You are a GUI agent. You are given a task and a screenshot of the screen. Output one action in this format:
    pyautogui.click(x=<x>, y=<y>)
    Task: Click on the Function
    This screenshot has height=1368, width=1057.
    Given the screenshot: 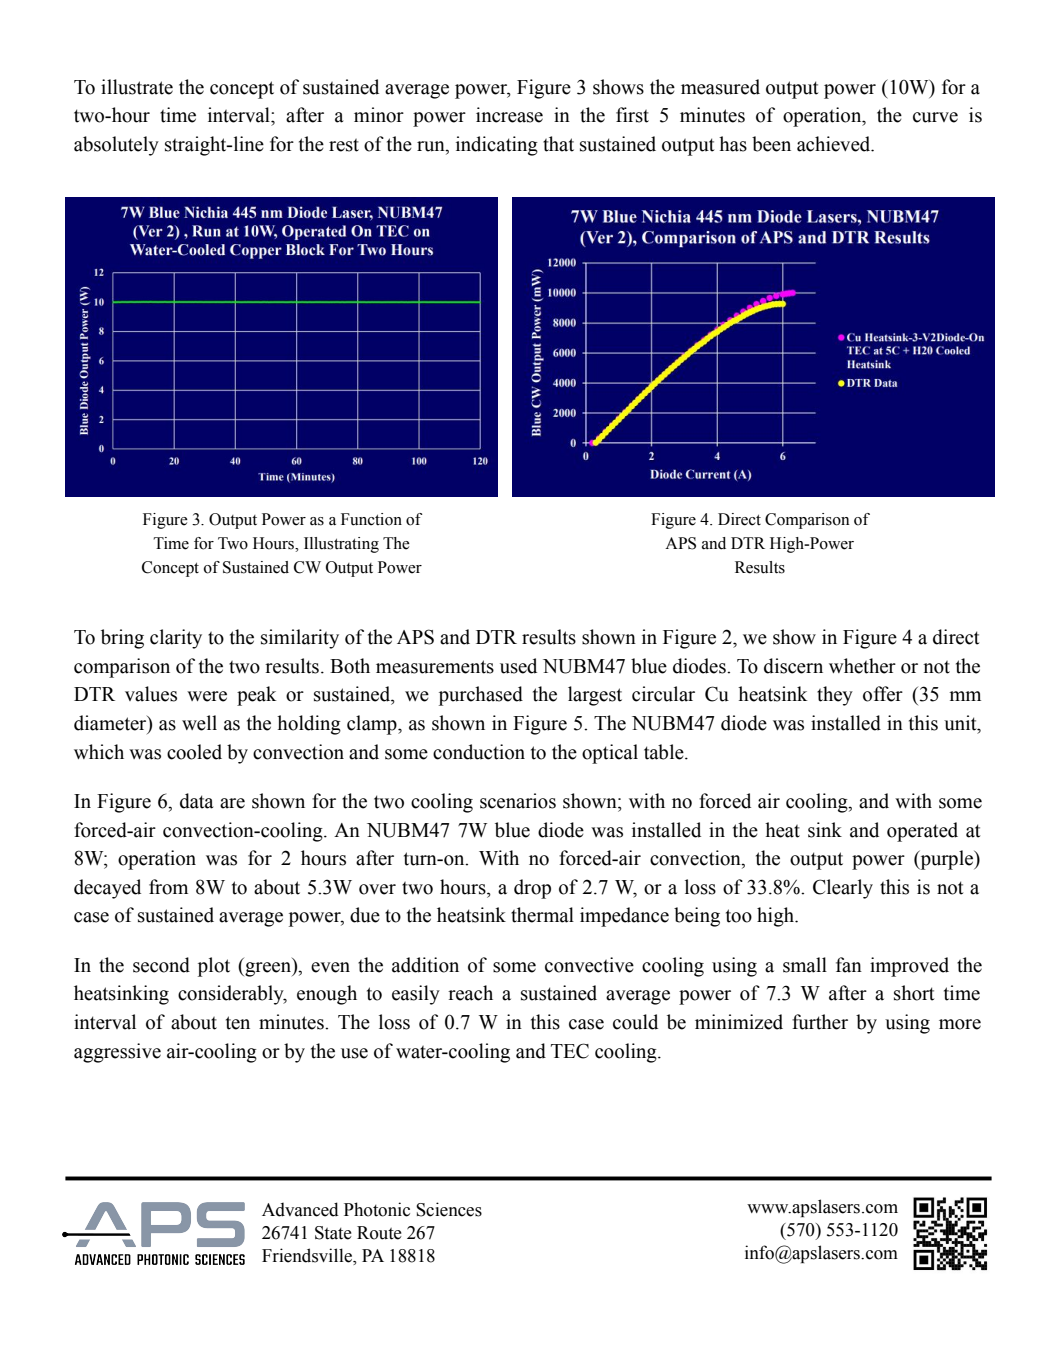 What is the action you would take?
    pyautogui.click(x=371, y=519)
